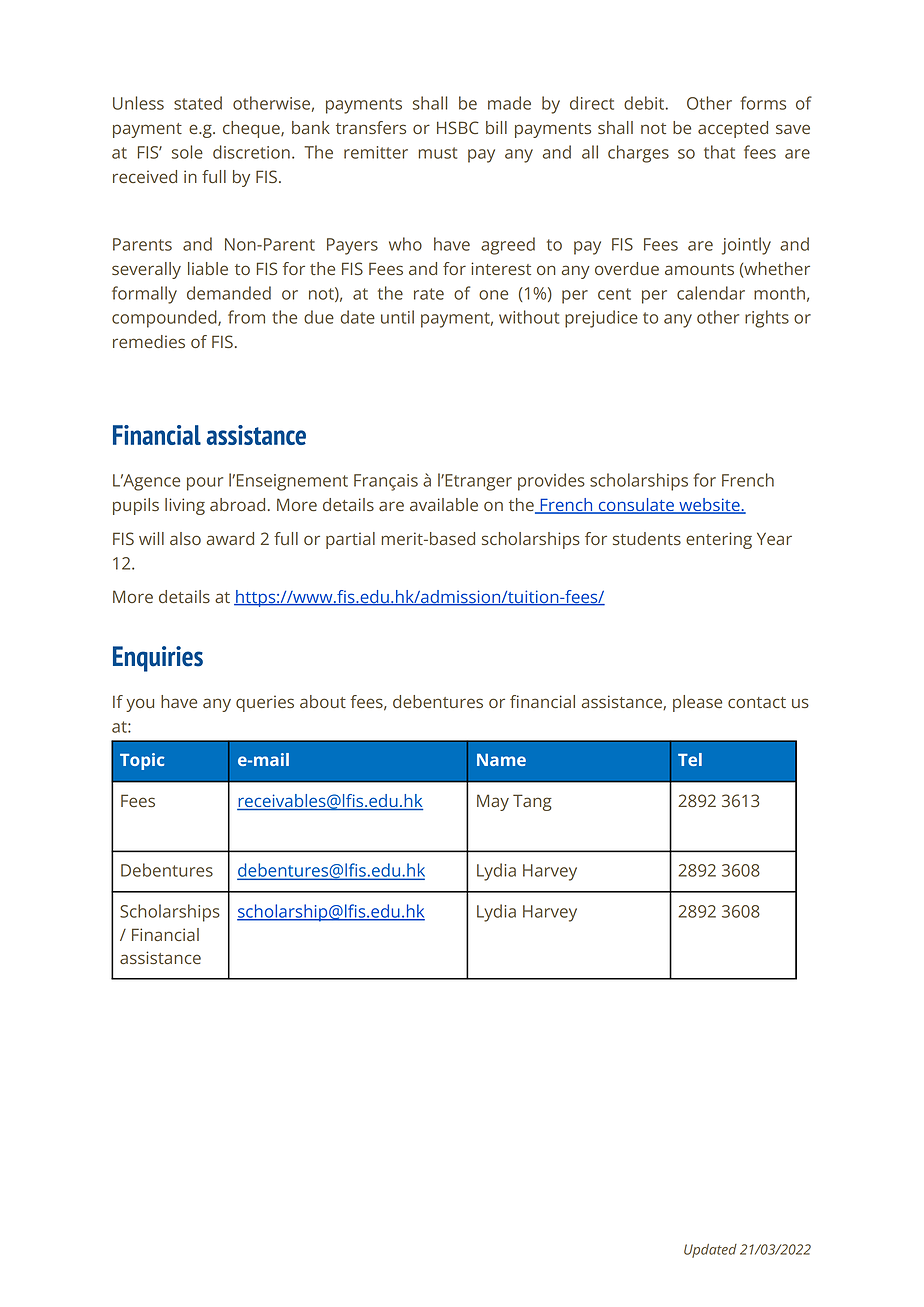 Image resolution: width=924 pixels, height=1307 pixels. What do you see at coordinates (230, 538) in the screenshot?
I see `award` at bounding box center [230, 538].
